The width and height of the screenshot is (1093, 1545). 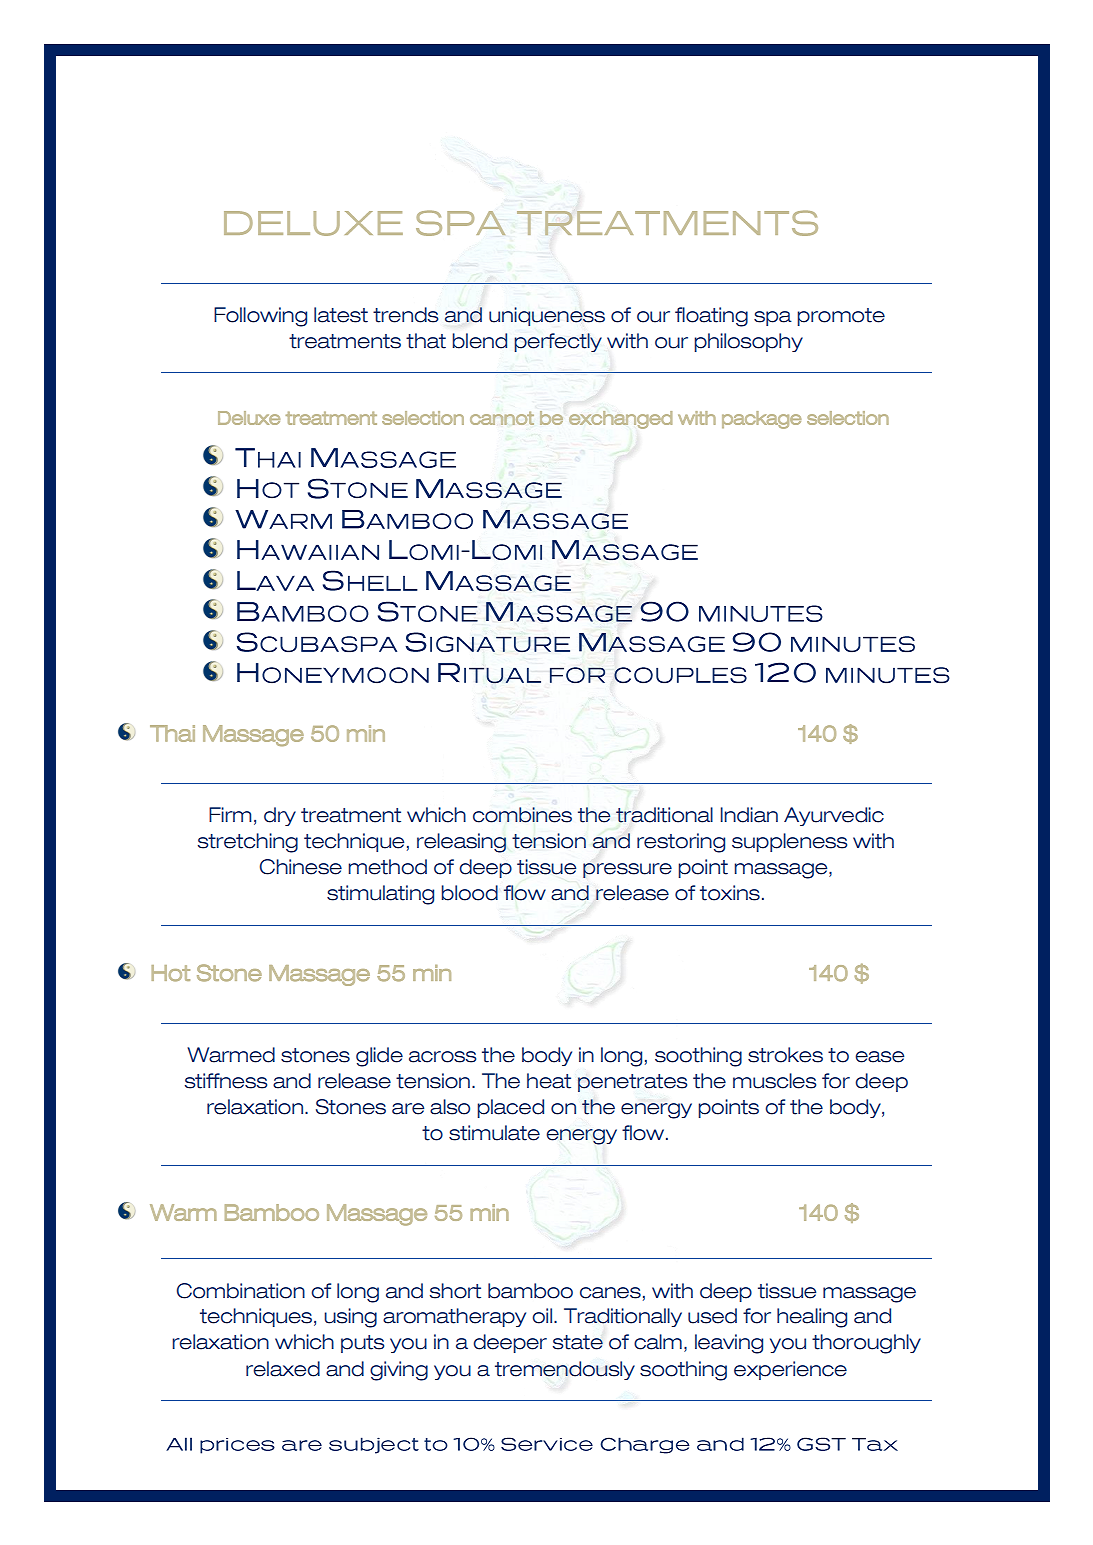 I want to click on philosophy, so click(x=748, y=342).
